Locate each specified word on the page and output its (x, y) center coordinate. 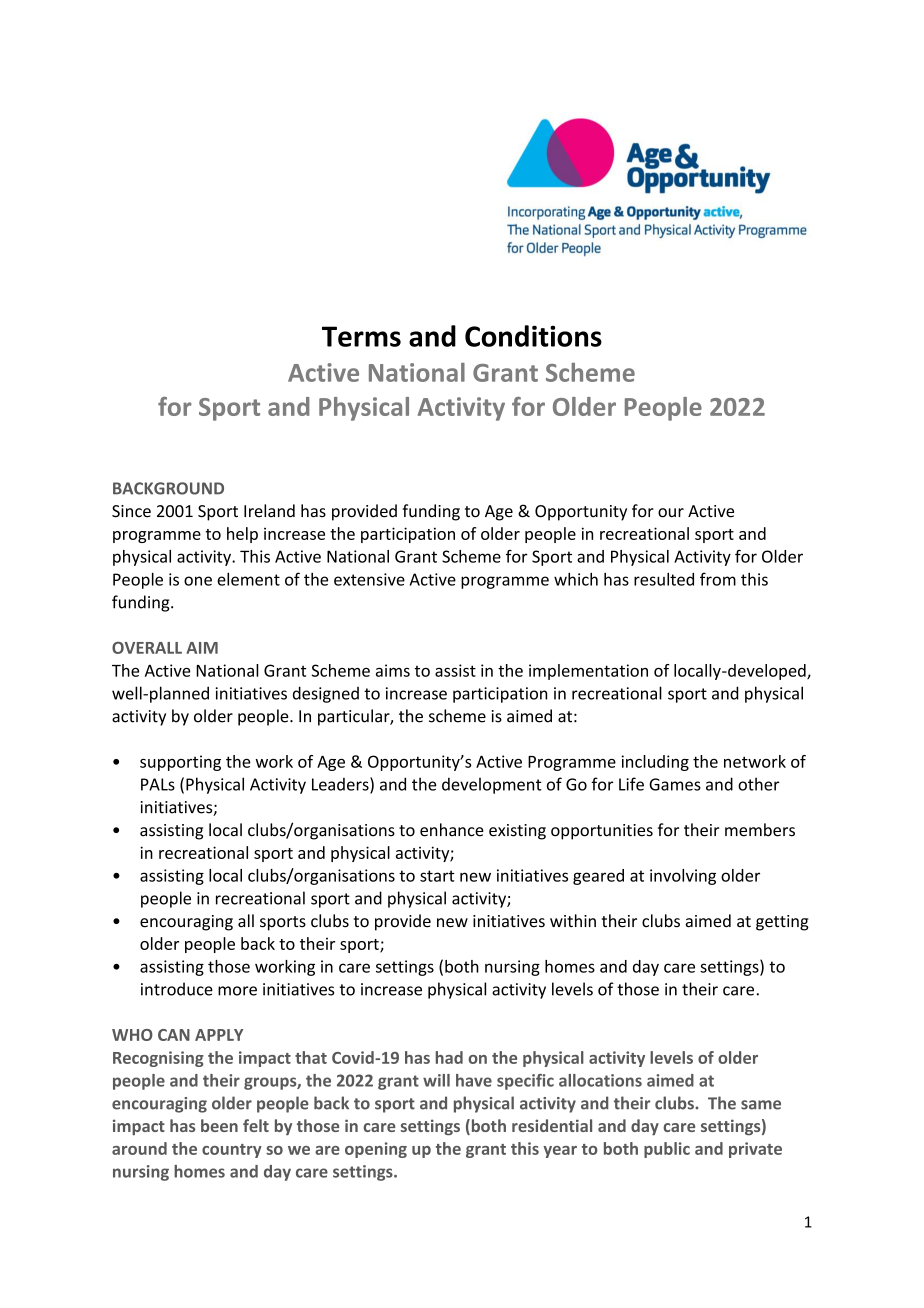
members (760, 830)
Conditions (533, 336)
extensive (369, 579)
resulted (664, 579)
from (718, 579)
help (242, 535)
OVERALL (147, 648)
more (237, 991)
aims (393, 670)
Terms (361, 336)
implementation (588, 672)
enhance (452, 830)
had (449, 1057)
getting (782, 923)
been (219, 1125)
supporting (180, 763)
